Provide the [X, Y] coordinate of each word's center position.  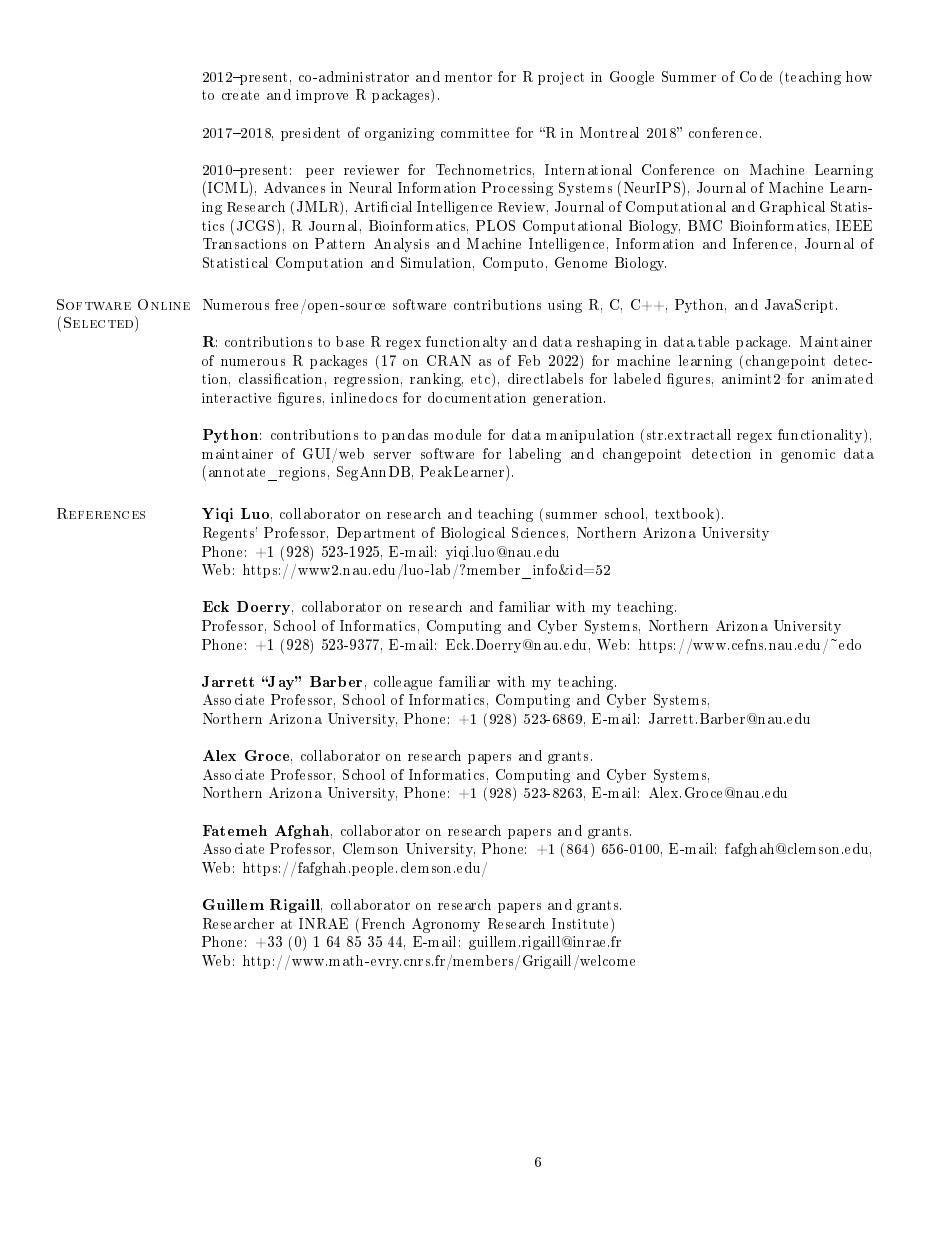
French [383, 923]
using [565, 306]
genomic [808, 456]
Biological [473, 534]
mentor [468, 77]
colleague [403, 683]
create [240, 95]
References [101, 513]
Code [756, 76]
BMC [705, 225]
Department [376, 534]
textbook [686, 515]
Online [164, 304]
